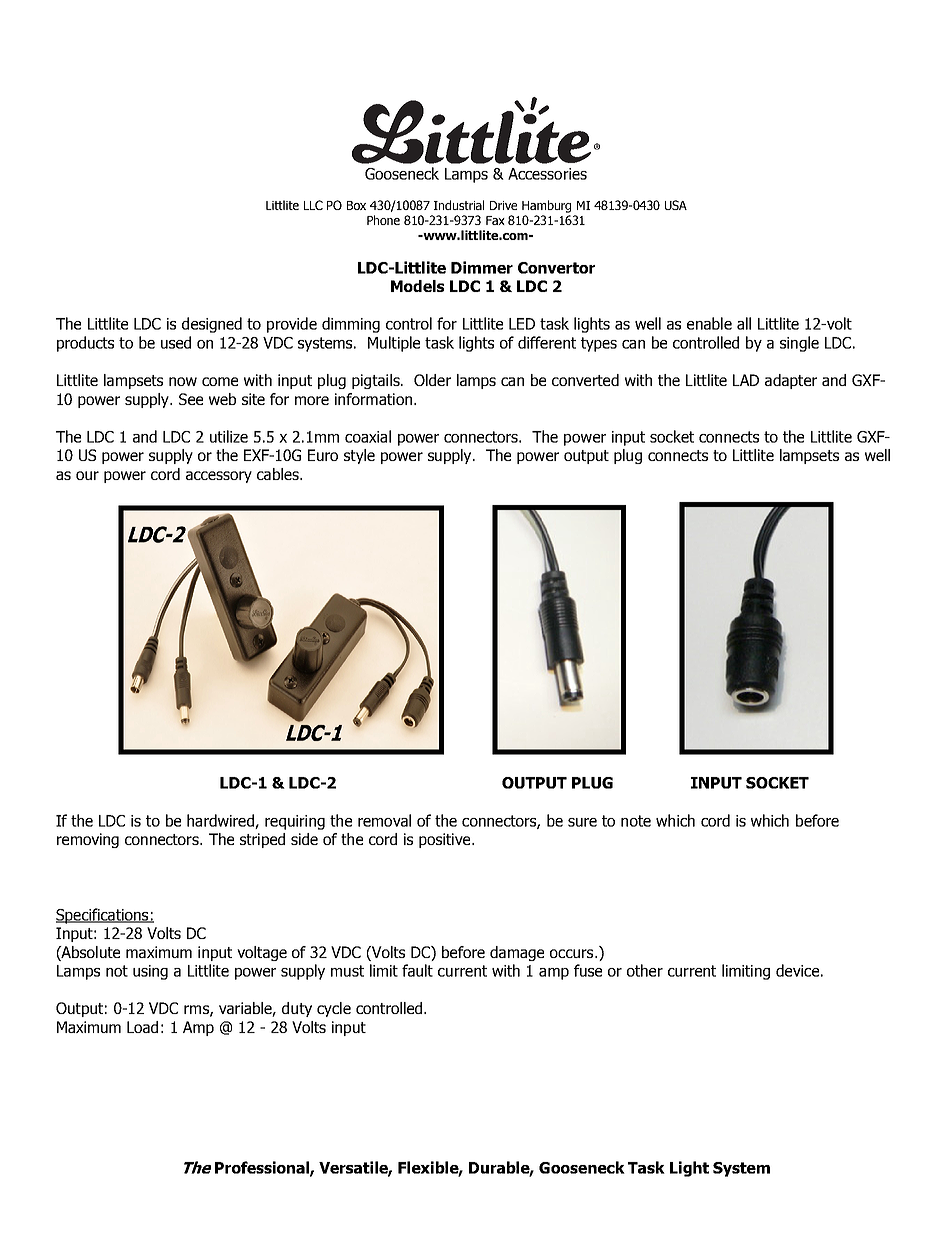  Describe the element at coordinates (142, 1027) in the image. I see `Load` at that location.
